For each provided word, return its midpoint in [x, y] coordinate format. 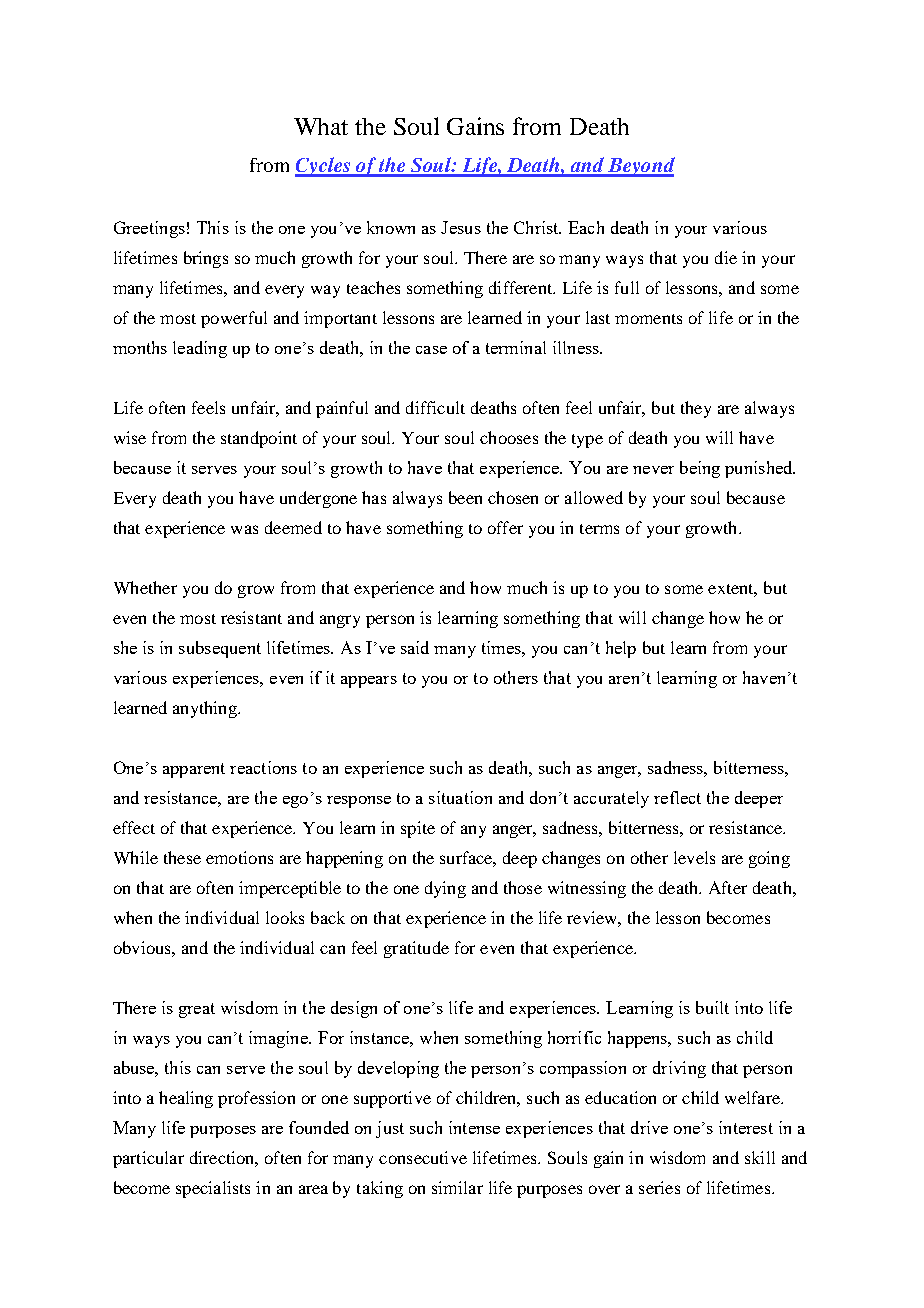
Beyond [640, 167]
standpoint [259, 439]
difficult [435, 407]
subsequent [220, 649]
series [659, 1187]
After [728, 887]
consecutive [423, 1157]
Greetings [149, 229]
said [415, 647]
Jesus [461, 227]
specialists [213, 1189]
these [182, 857]
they [696, 409]
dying [445, 889]
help [621, 649]
